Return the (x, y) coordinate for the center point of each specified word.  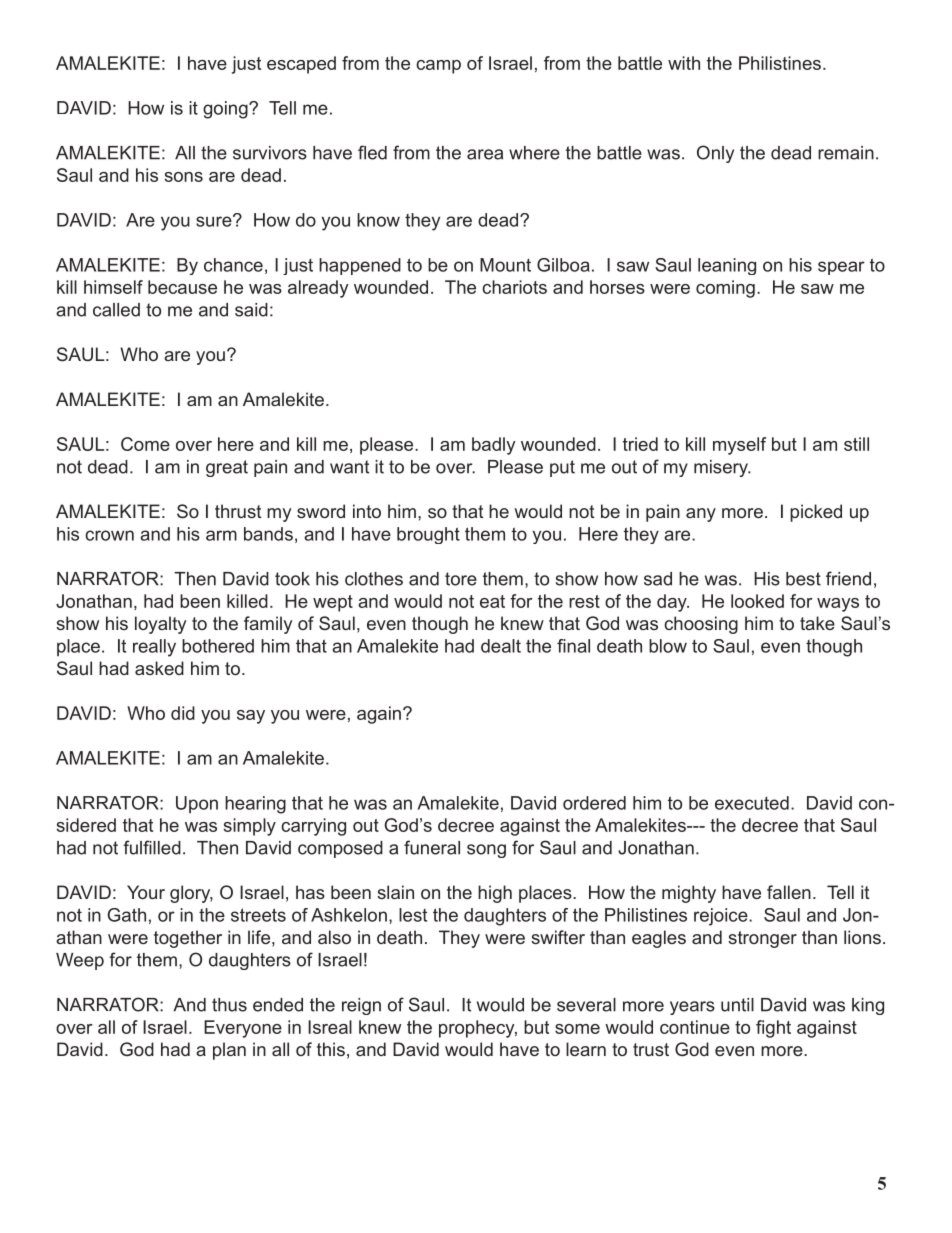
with (684, 63)
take (817, 623)
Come (145, 444)
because (182, 287)
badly (494, 446)
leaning (727, 266)
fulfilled (152, 847)
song (486, 851)
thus (229, 1005)
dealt (501, 646)
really (154, 648)
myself (739, 446)
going (226, 110)
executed (752, 803)
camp (438, 67)
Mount (505, 265)
